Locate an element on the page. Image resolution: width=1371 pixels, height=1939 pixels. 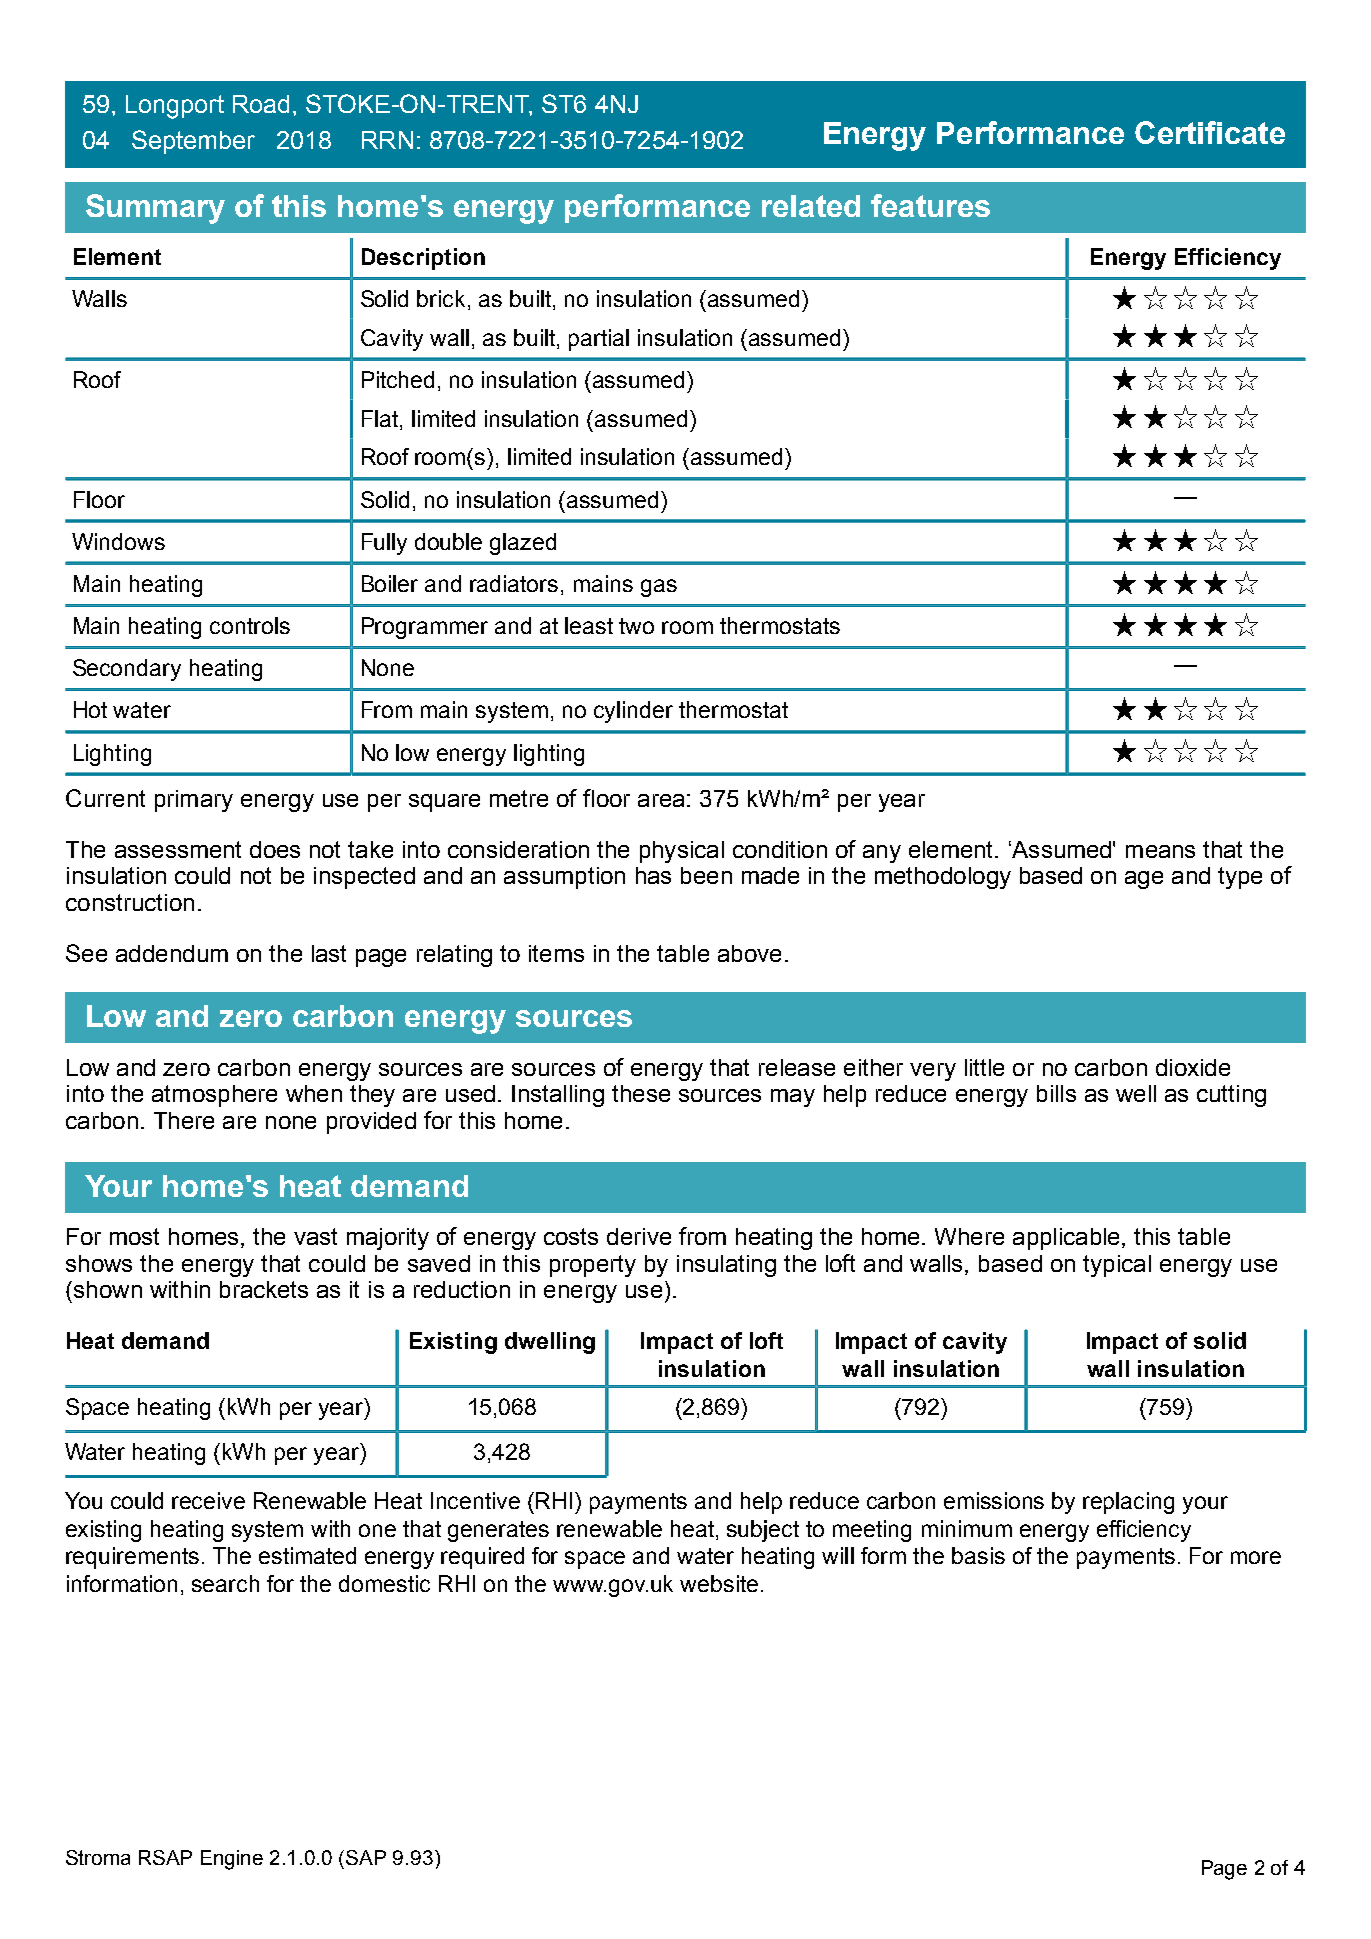
September is located at coordinates (193, 142).
